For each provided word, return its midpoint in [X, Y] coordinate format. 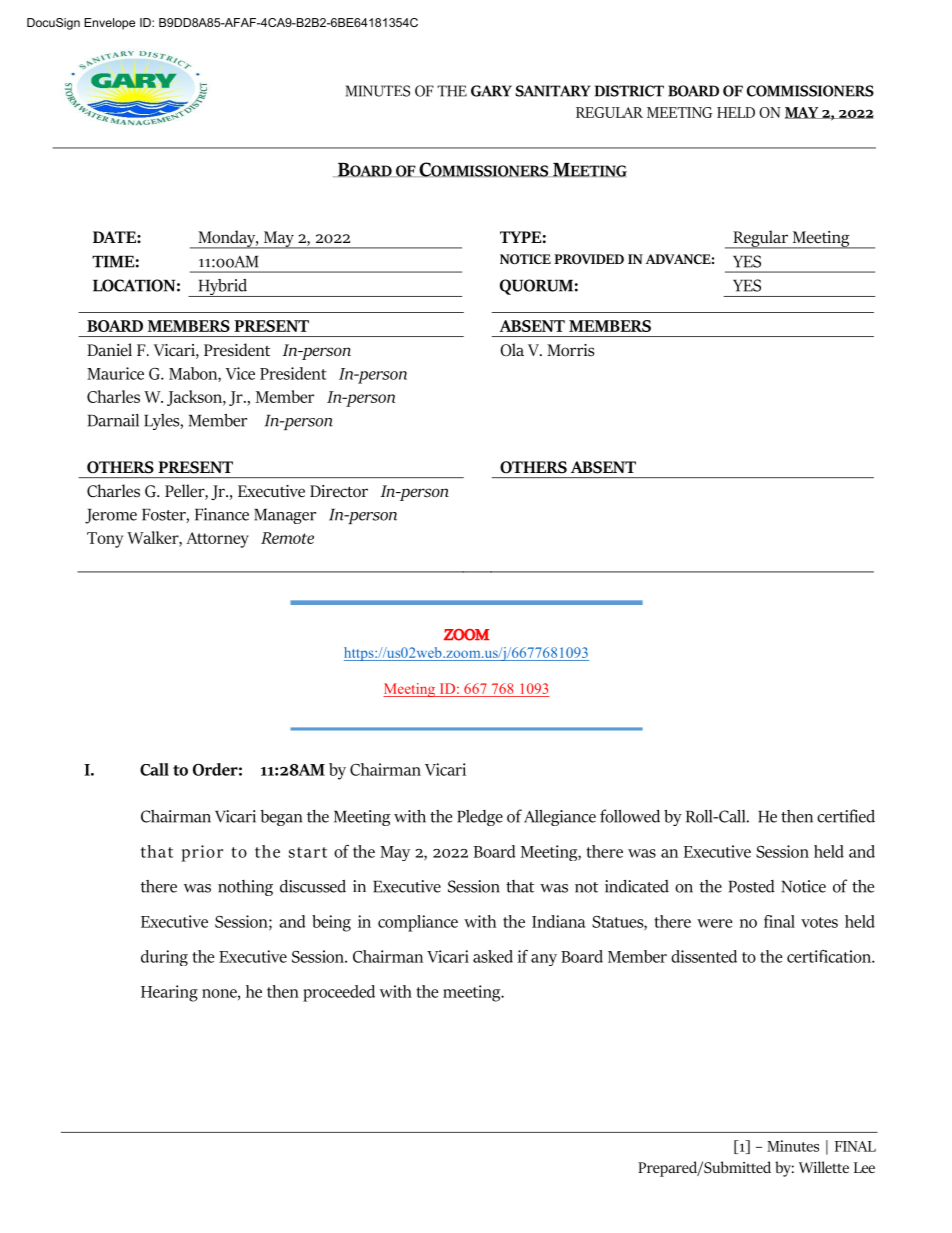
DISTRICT [629, 91]
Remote [287, 538]
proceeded [339, 993]
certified [846, 816]
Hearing [169, 993]
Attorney [217, 540]
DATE [115, 237]
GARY [491, 91]
